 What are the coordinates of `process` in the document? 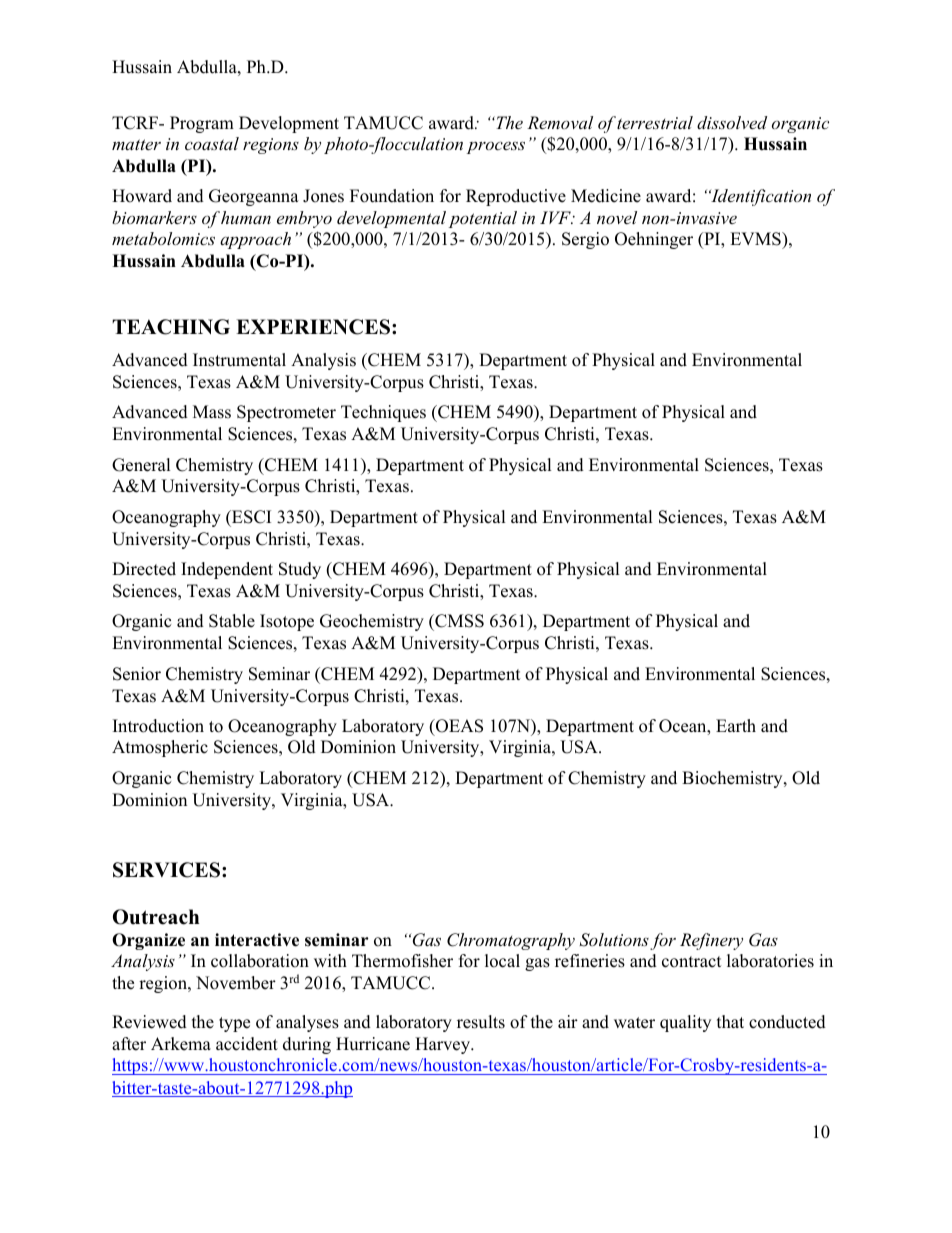 It's located at (496, 147).
